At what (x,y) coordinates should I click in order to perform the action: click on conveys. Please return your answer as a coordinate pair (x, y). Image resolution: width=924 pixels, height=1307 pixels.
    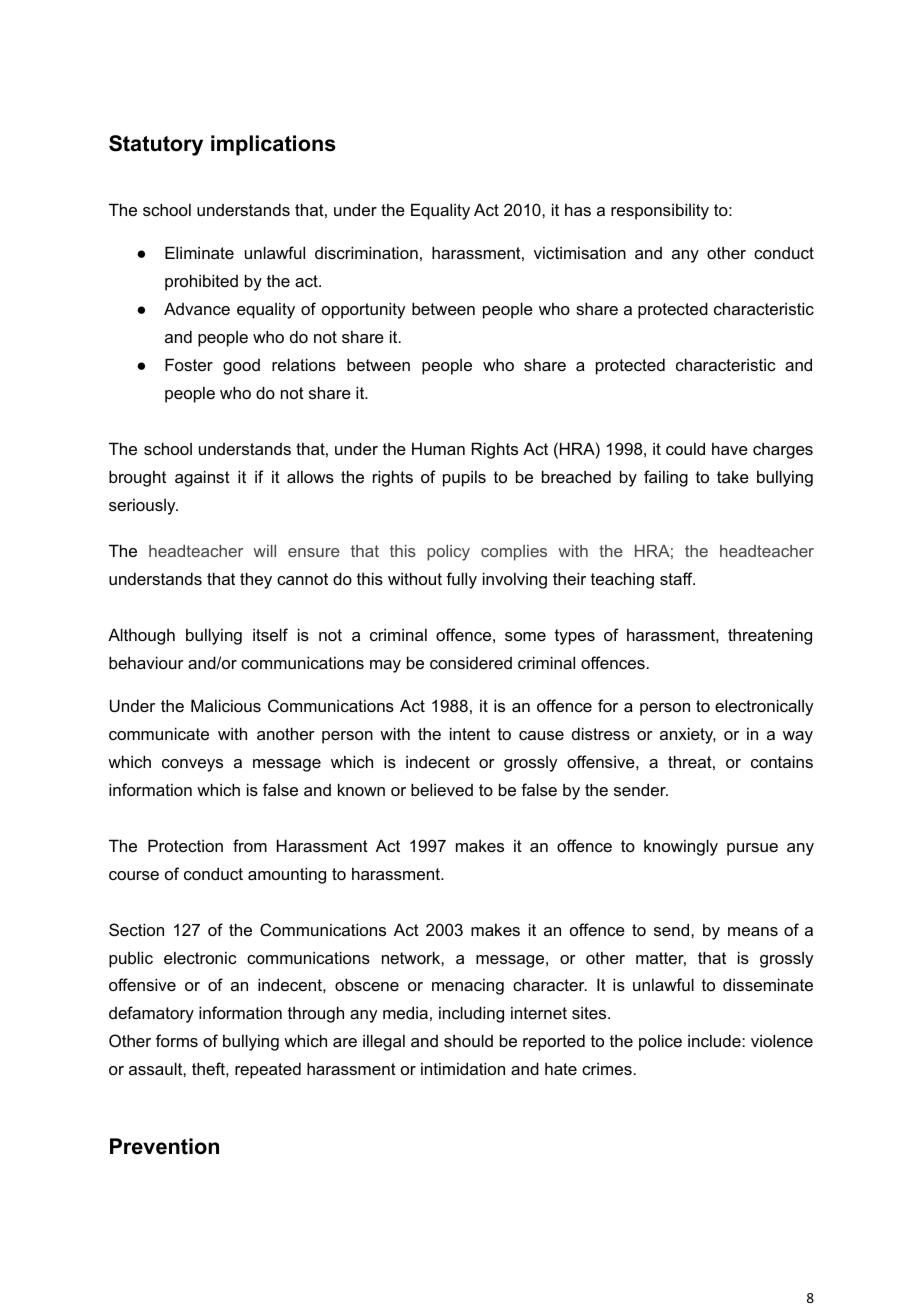
    Looking at the image, I should click on (192, 765).
